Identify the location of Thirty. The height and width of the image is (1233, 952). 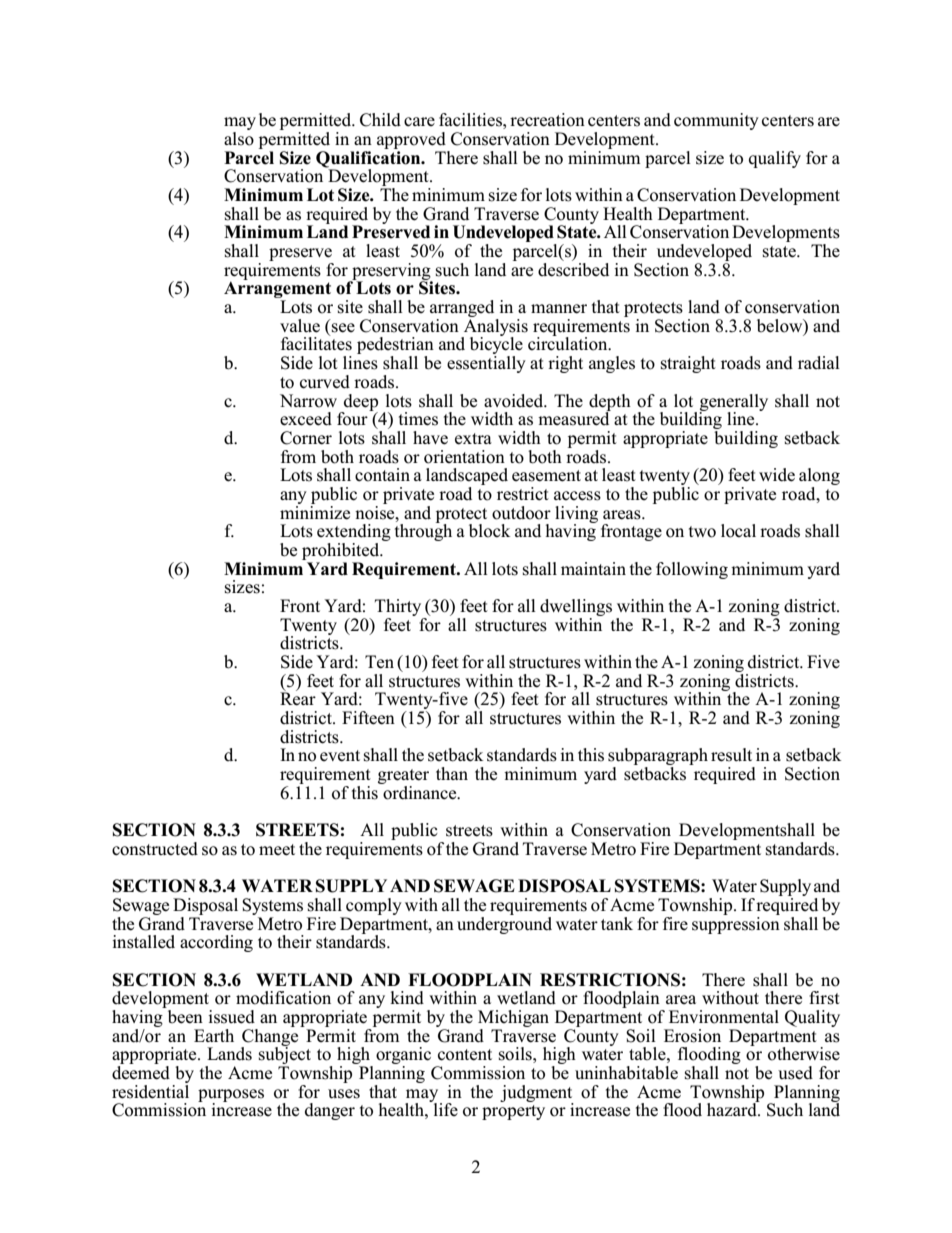
(399, 609).
